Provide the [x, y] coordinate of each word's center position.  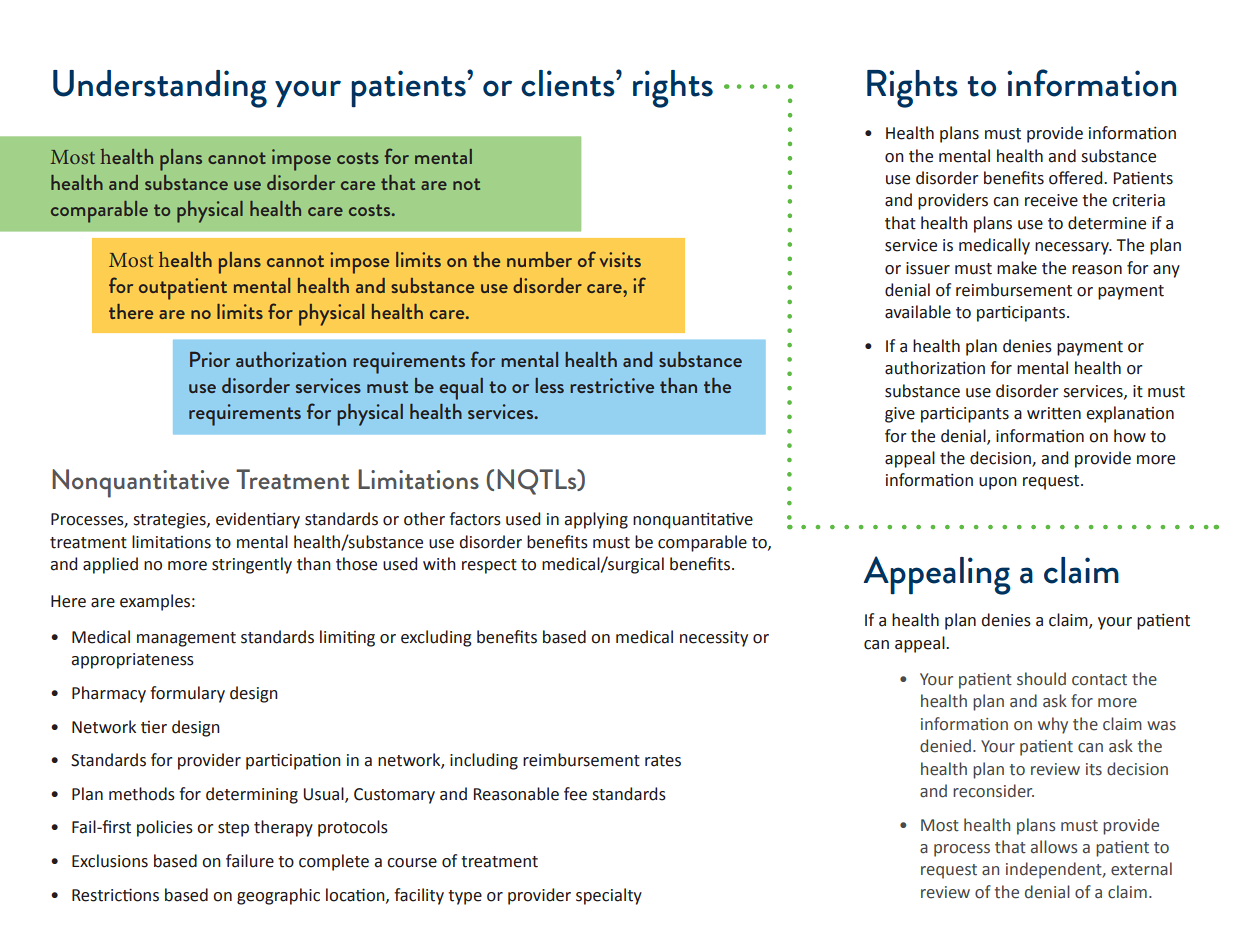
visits [620, 259]
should [1041, 679]
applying [596, 520]
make [1017, 268]
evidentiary [258, 520]
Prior [210, 359]
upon [998, 483]
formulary [187, 694]
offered [1077, 178]
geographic [278, 896]
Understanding [160, 89]
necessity [714, 639]
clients [569, 83]
